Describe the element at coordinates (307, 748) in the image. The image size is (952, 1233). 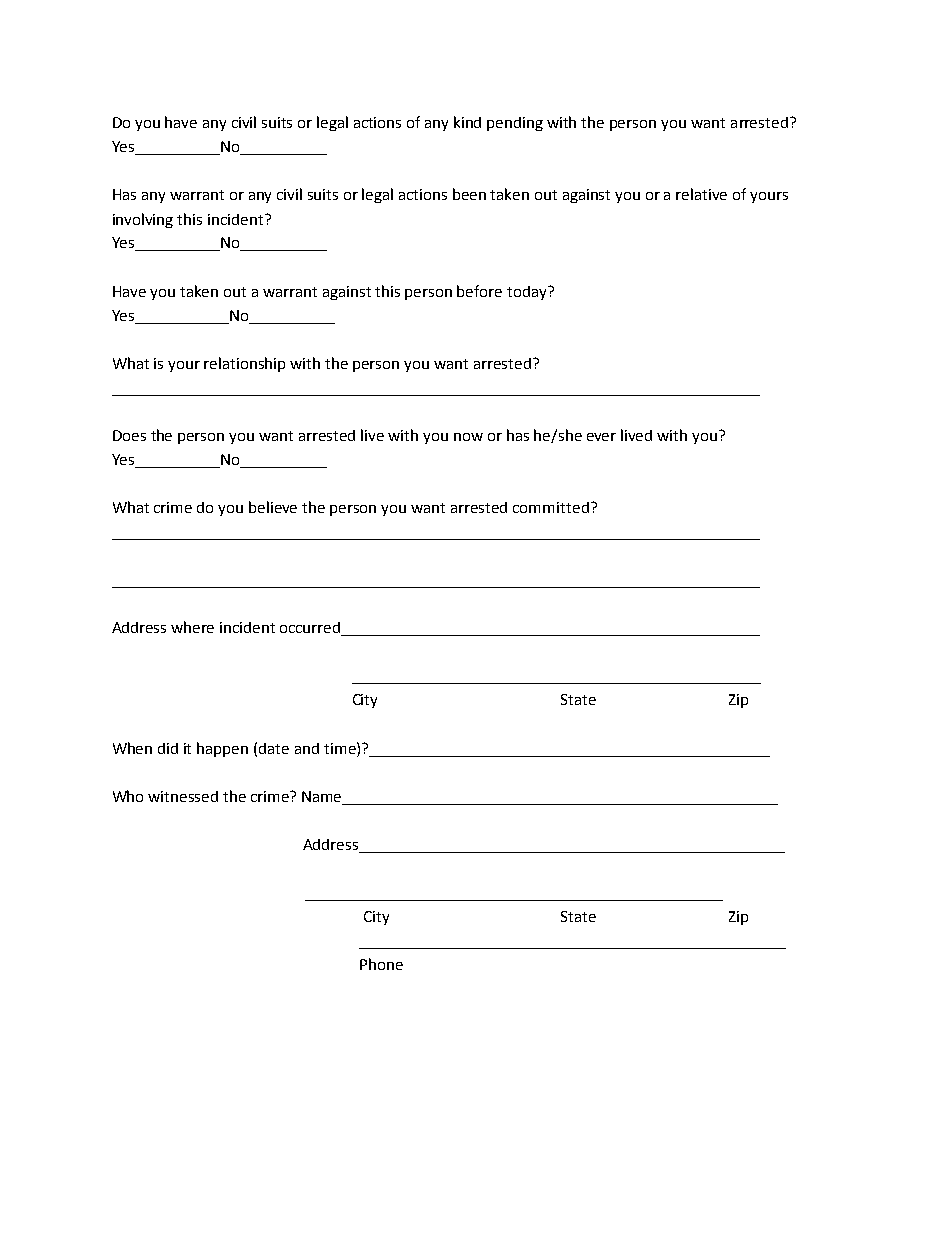
I see `and` at that location.
